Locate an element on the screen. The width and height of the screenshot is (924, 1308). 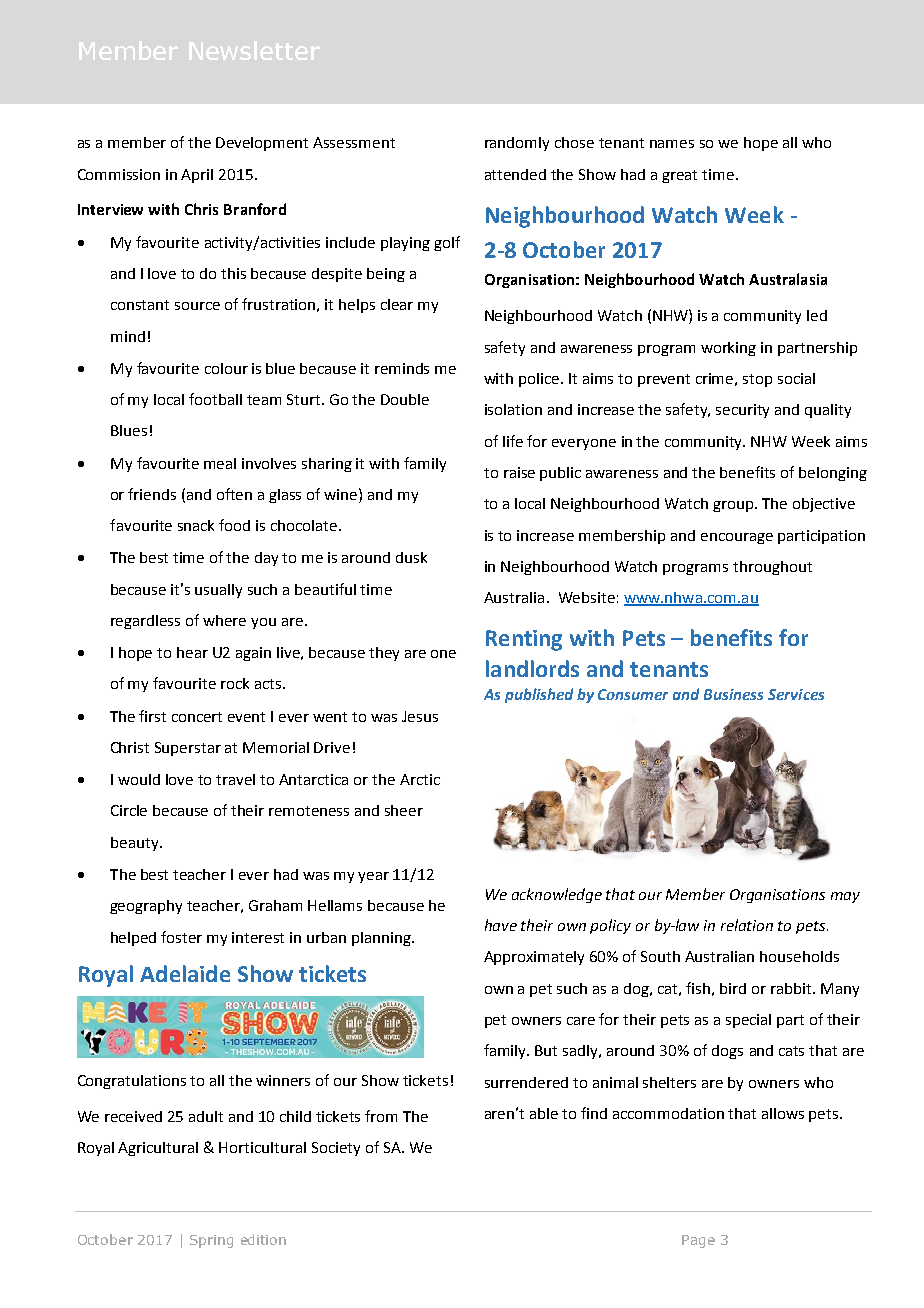
stop is located at coordinates (757, 380).
